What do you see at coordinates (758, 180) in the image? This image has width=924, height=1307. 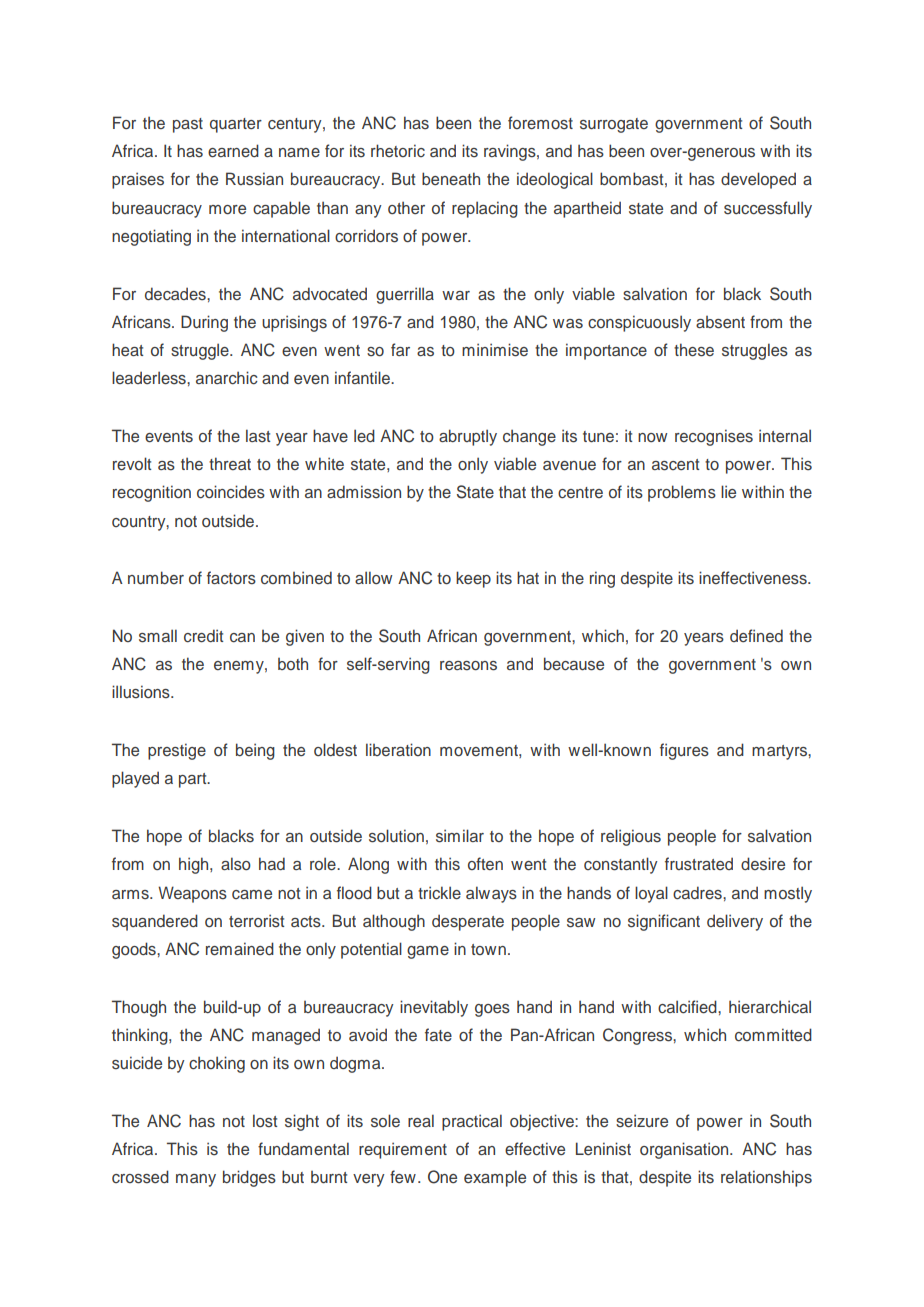 I see `developed` at bounding box center [758, 180].
